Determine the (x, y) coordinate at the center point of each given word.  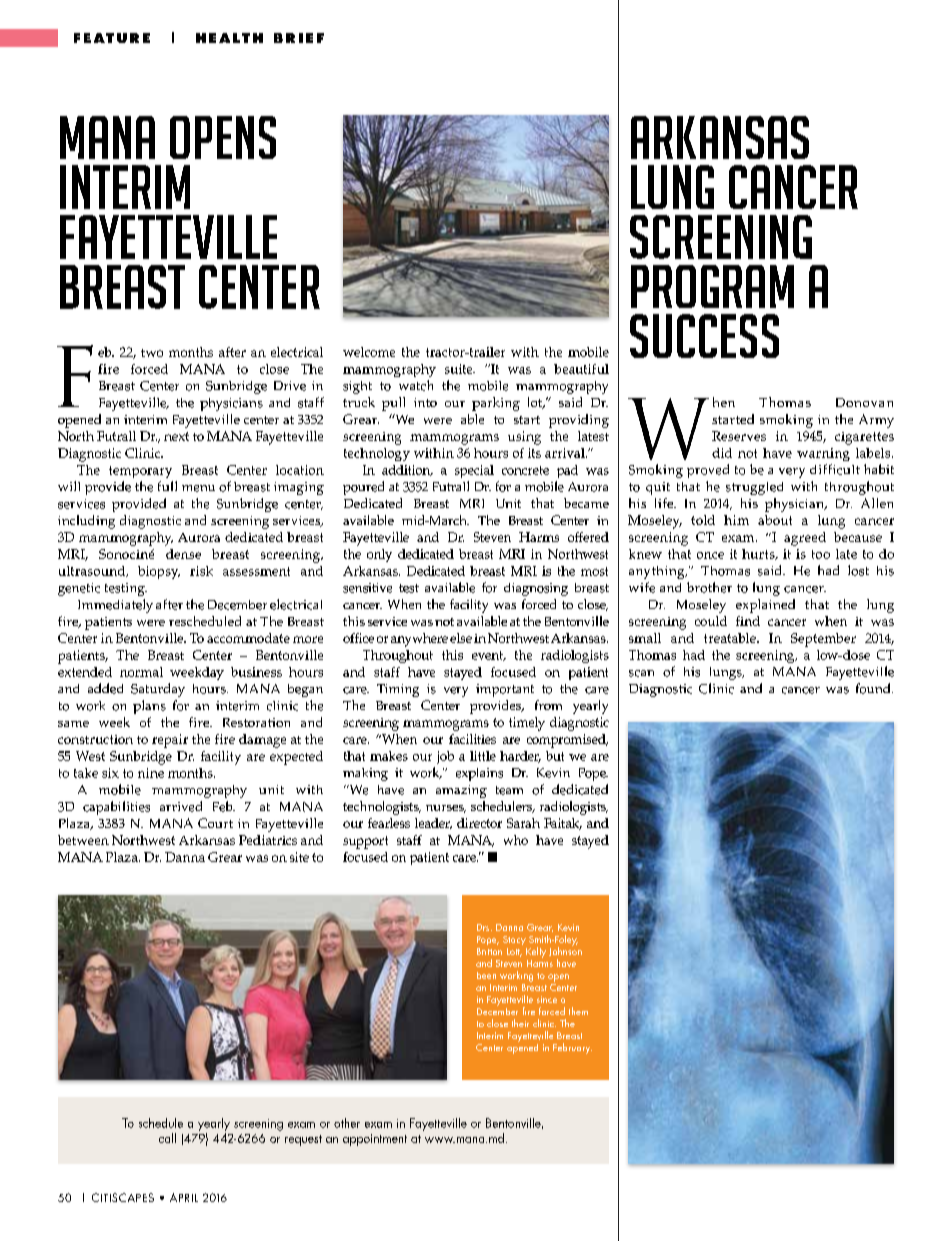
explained (765, 606)
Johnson (565, 950)
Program (712, 286)
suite (460, 369)
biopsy (159, 572)
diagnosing (536, 589)
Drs (484, 927)
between (83, 840)
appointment (375, 1140)
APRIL (184, 1197)
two (152, 353)
